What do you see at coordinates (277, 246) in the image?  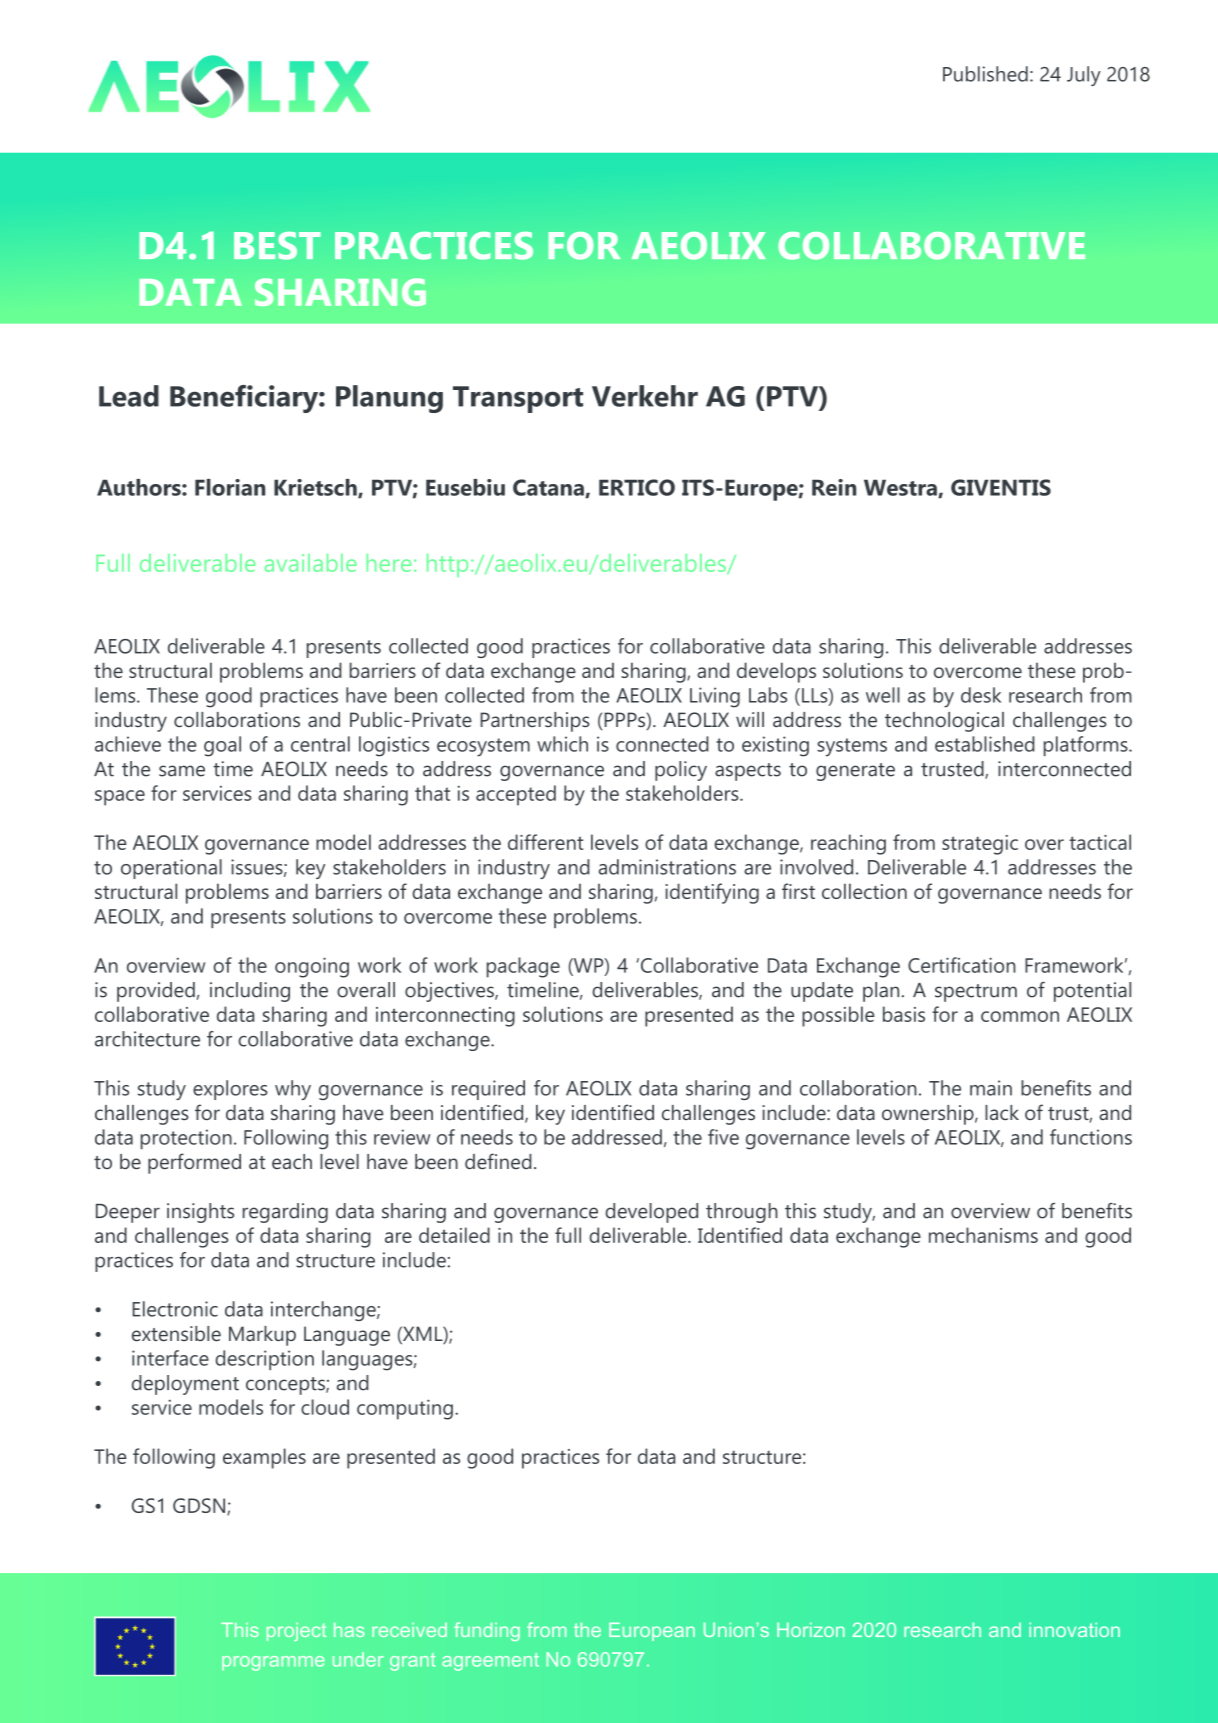 I see `Best` at bounding box center [277, 246].
